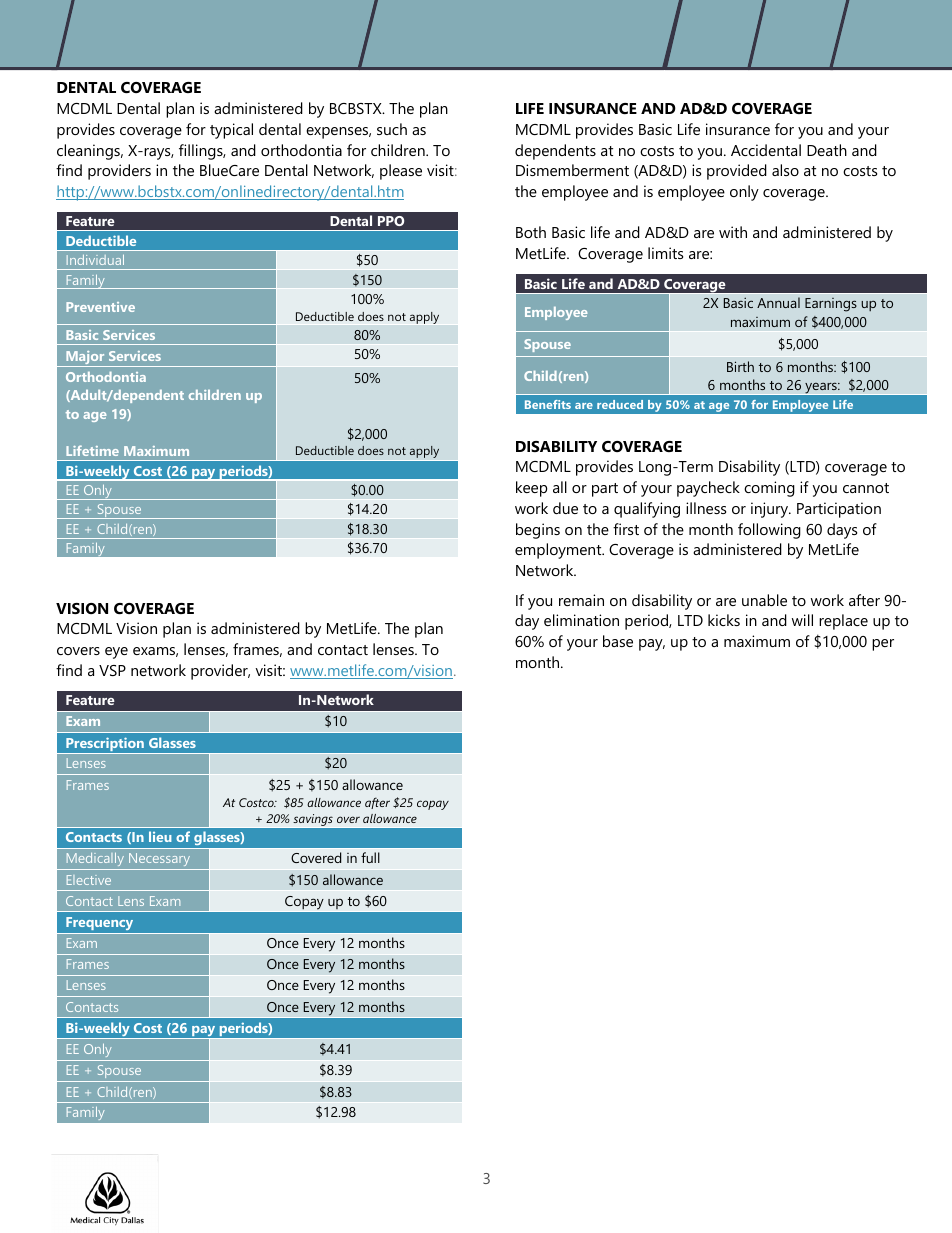  Describe the element at coordinates (618, 641) in the page. I see `base` at that location.
